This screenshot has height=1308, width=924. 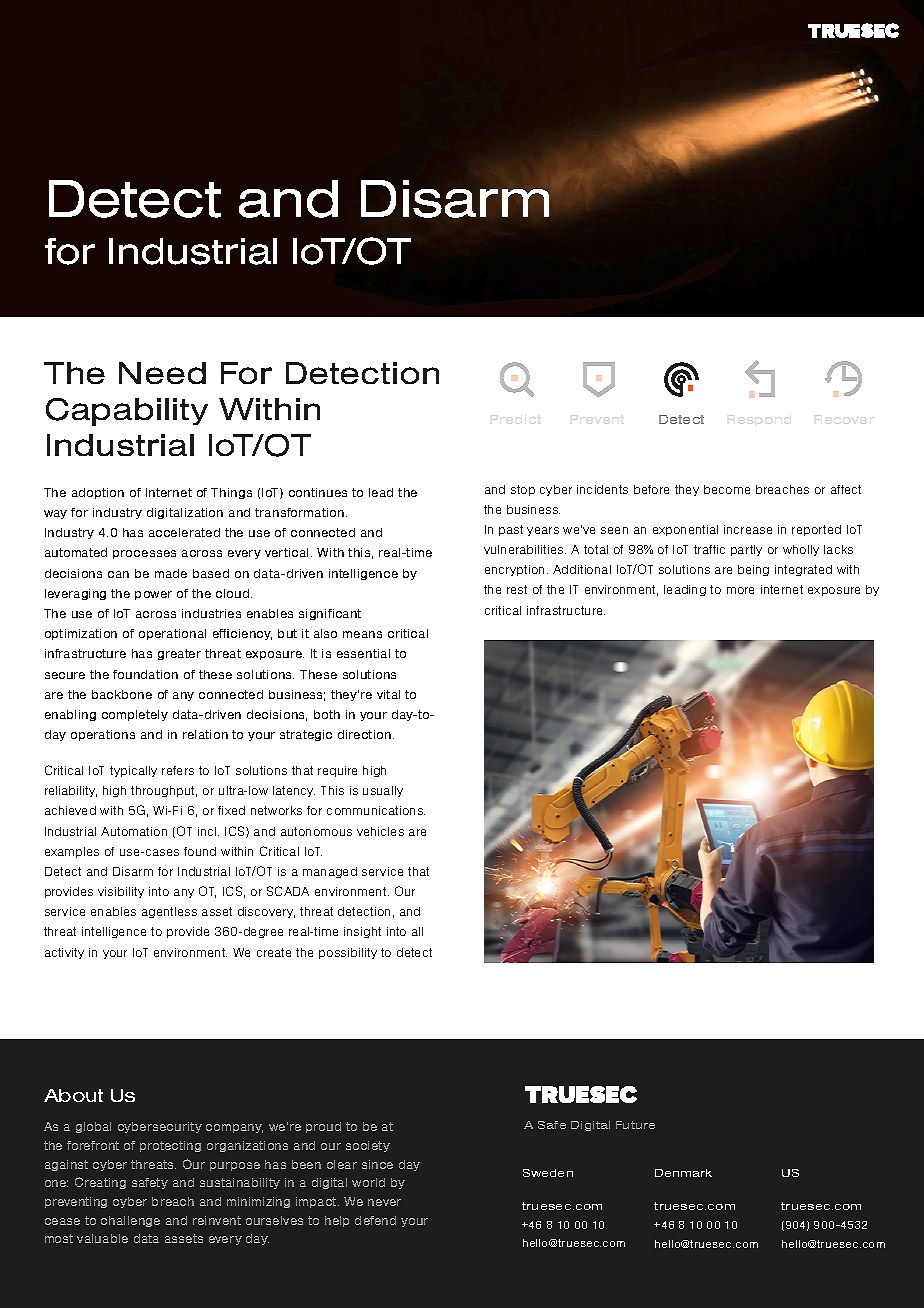 What do you see at coordinates (727, 489) in the screenshot?
I see `become` at bounding box center [727, 489].
